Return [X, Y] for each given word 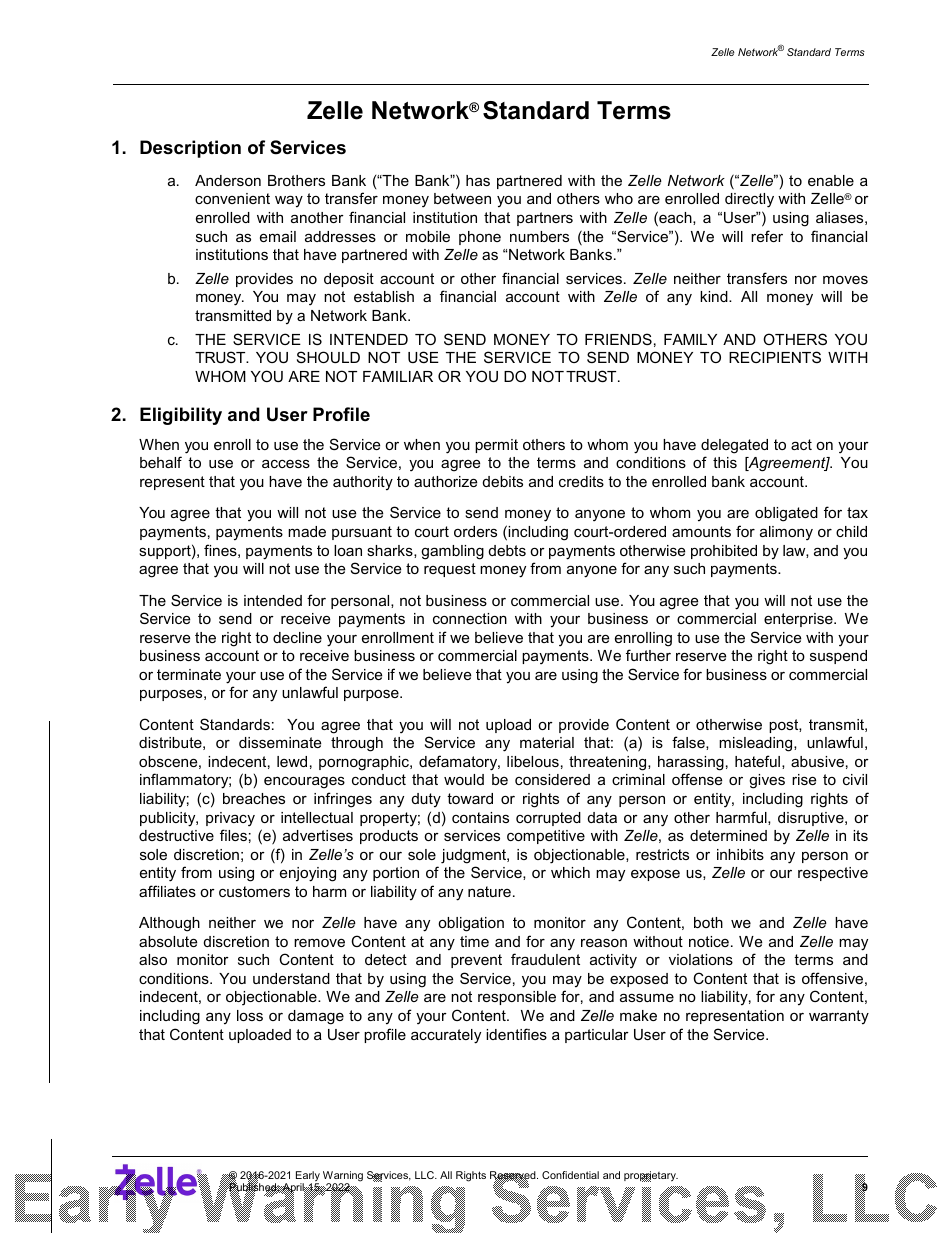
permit [496, 446]
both [708, 922]
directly [749, 200]
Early [308, 1177]
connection [470, 618]
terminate [189, 674]
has [478, 180]
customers [254, 891]
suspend [838, 657]
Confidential [570, 1175]
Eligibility [181, 416]
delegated [734, 448]
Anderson [228, 180]
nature [489, 891]
